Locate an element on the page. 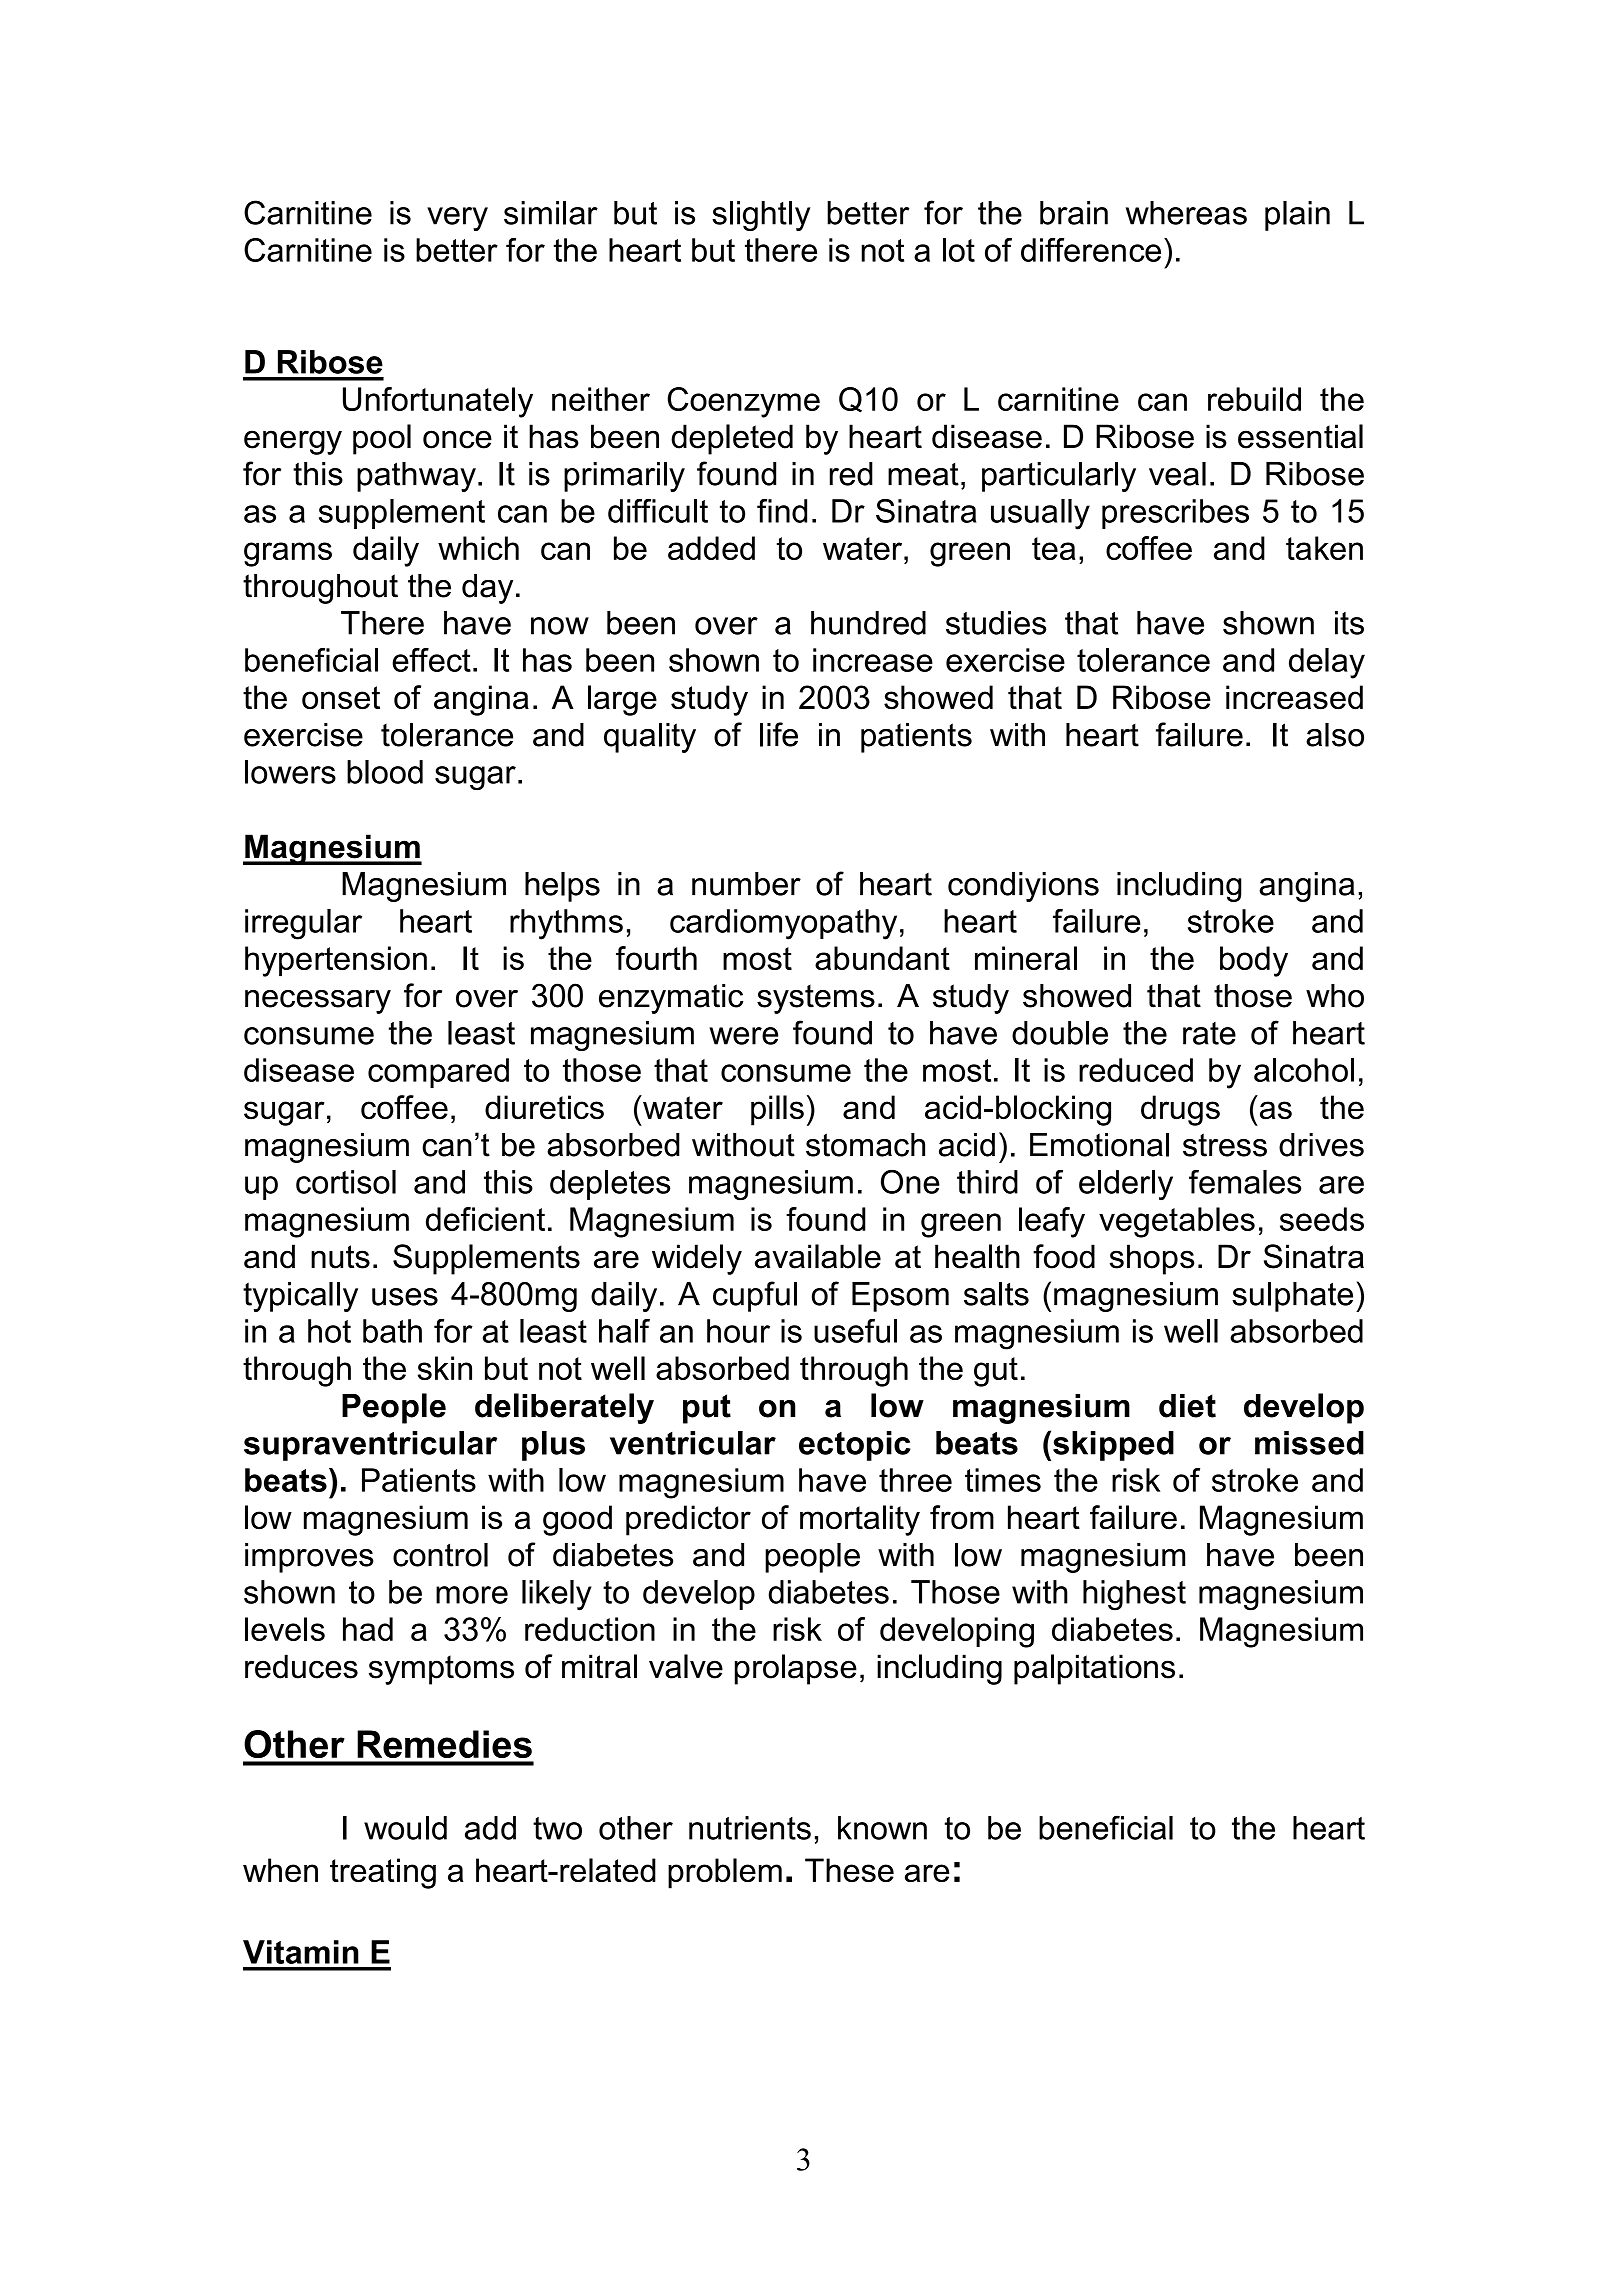 Image resolution: width=1608 pixels, height=2274 pixels. drugs is located at coordinates (1180, 1110).
